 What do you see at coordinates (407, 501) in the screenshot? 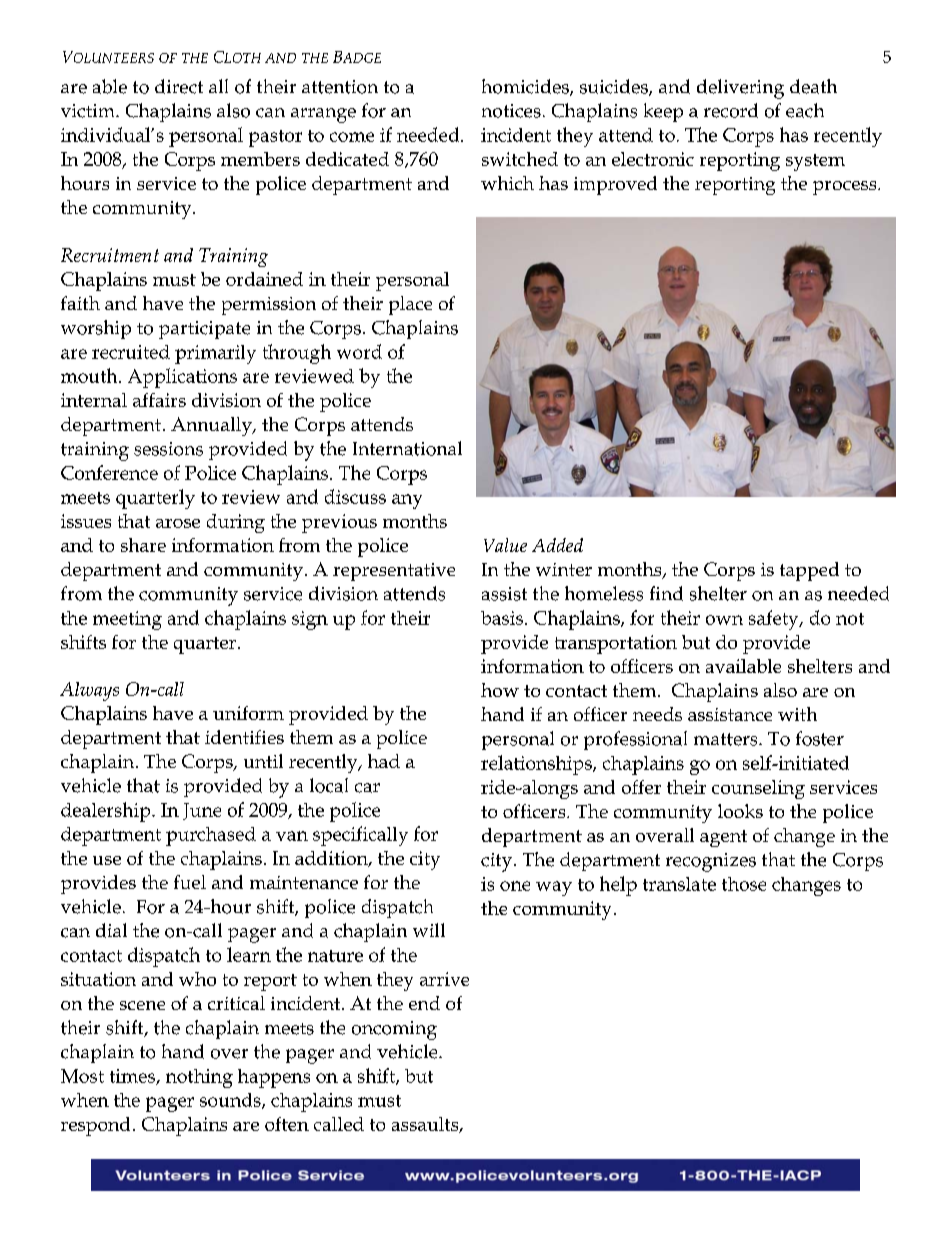
I see `any` at bounding box center [407, 501].
